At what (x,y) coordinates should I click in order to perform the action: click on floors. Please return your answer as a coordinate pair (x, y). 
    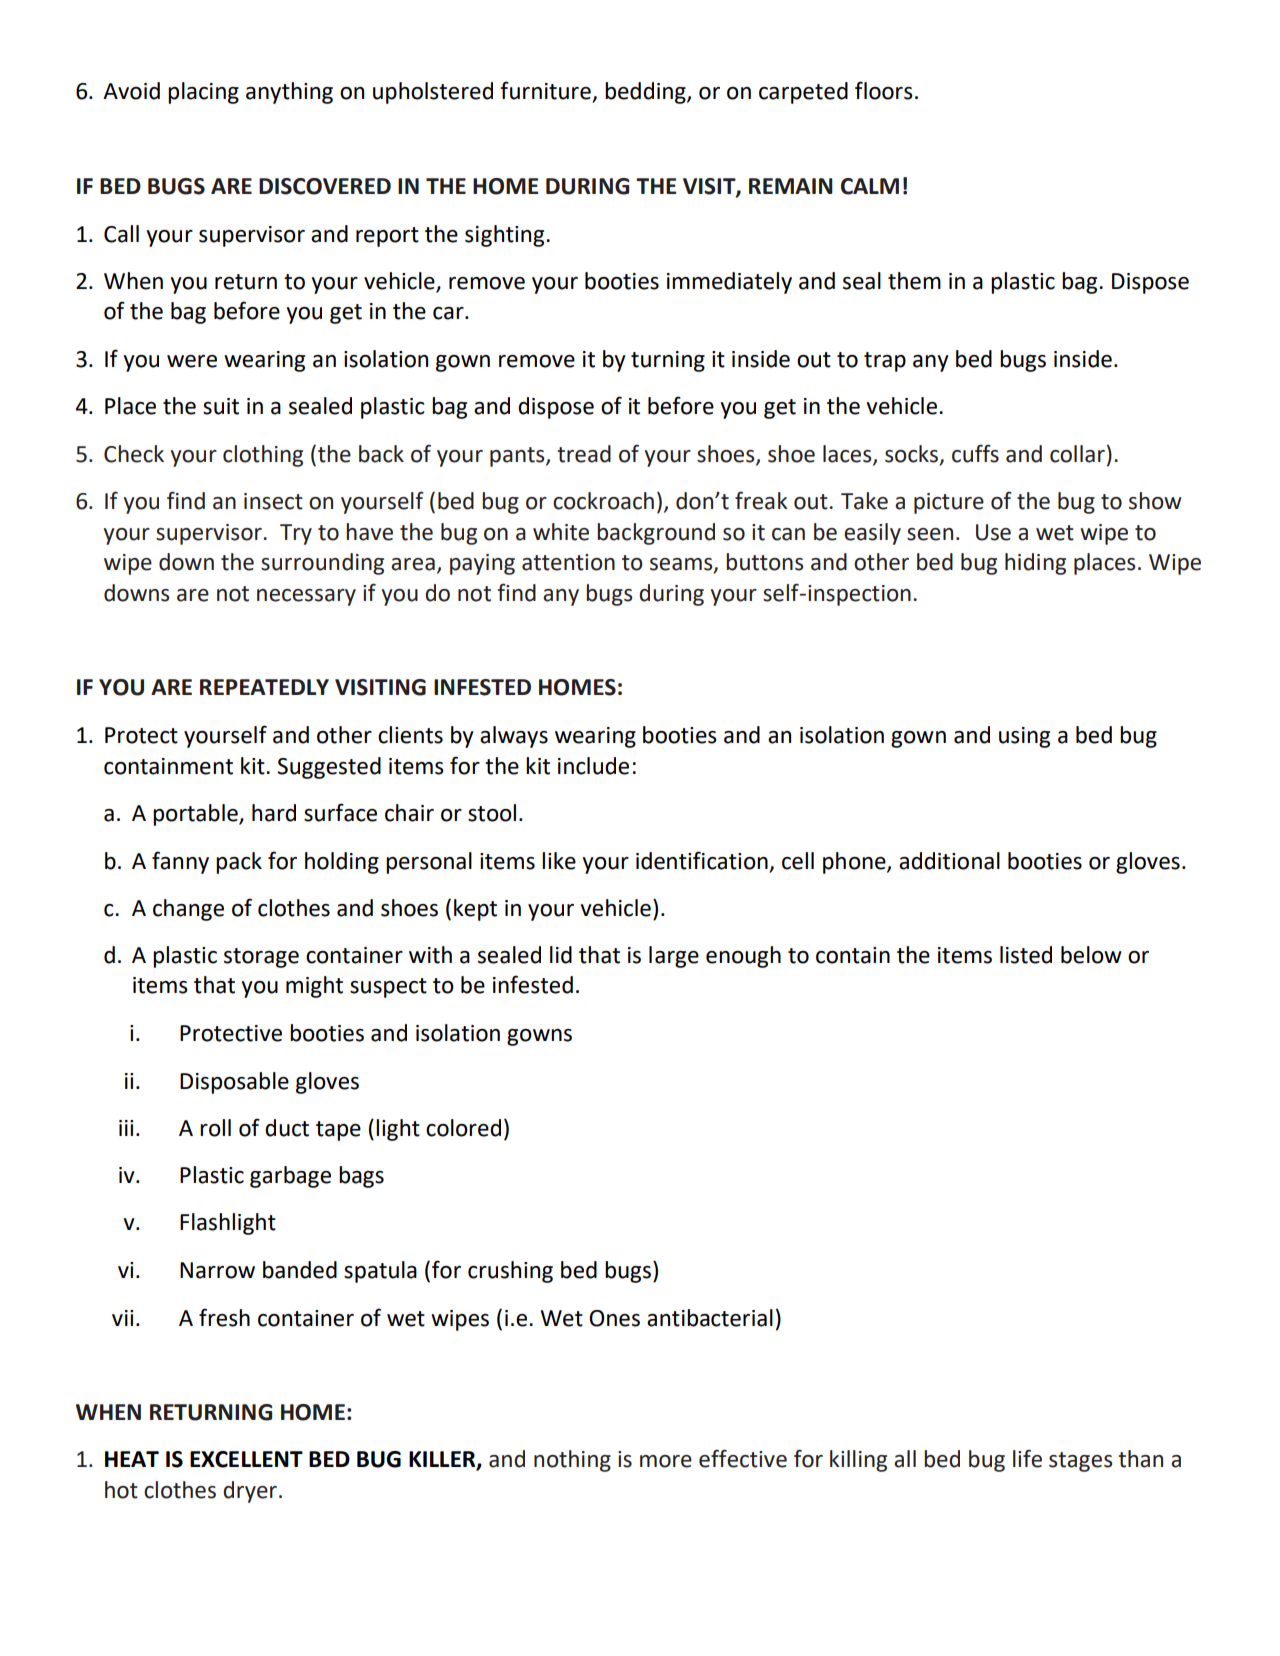
    Looking at the image, I should click on (884, 90).
